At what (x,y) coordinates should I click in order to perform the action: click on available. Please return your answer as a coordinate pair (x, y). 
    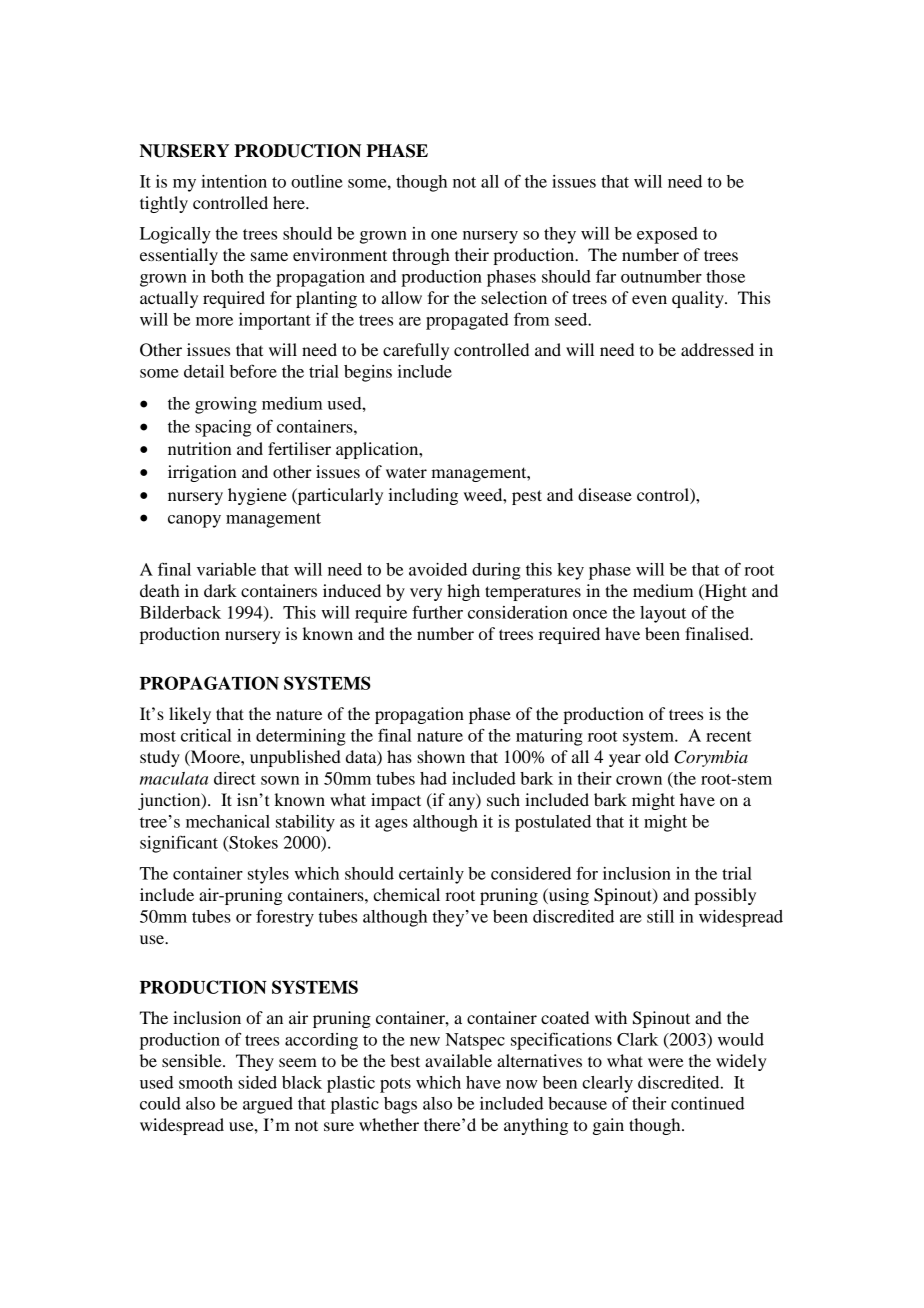
    Looking at the image, I should click on (458, 1060).
